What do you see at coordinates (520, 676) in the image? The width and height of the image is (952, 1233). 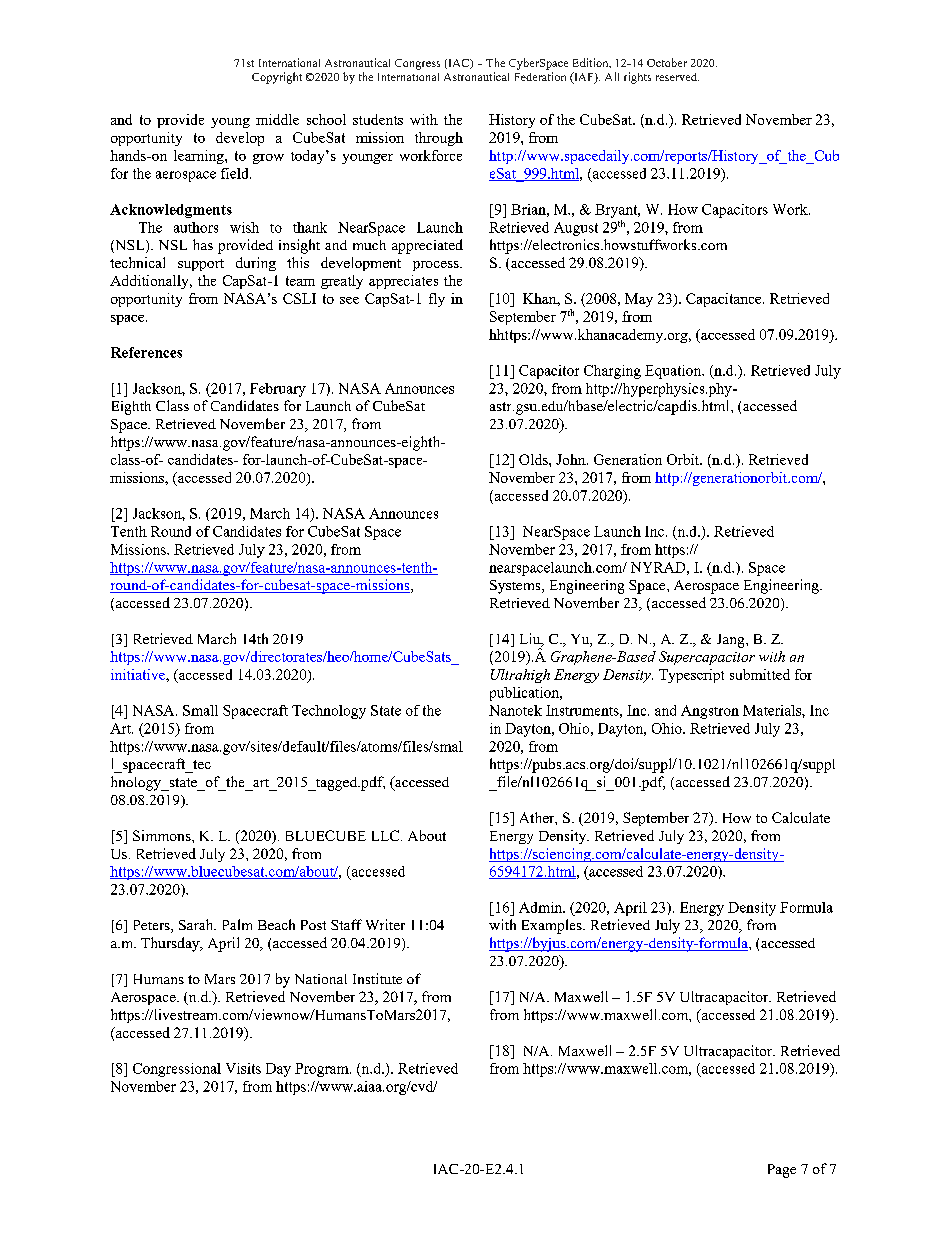 I see `Ultrahigh` at bounding box center [520, 676].
